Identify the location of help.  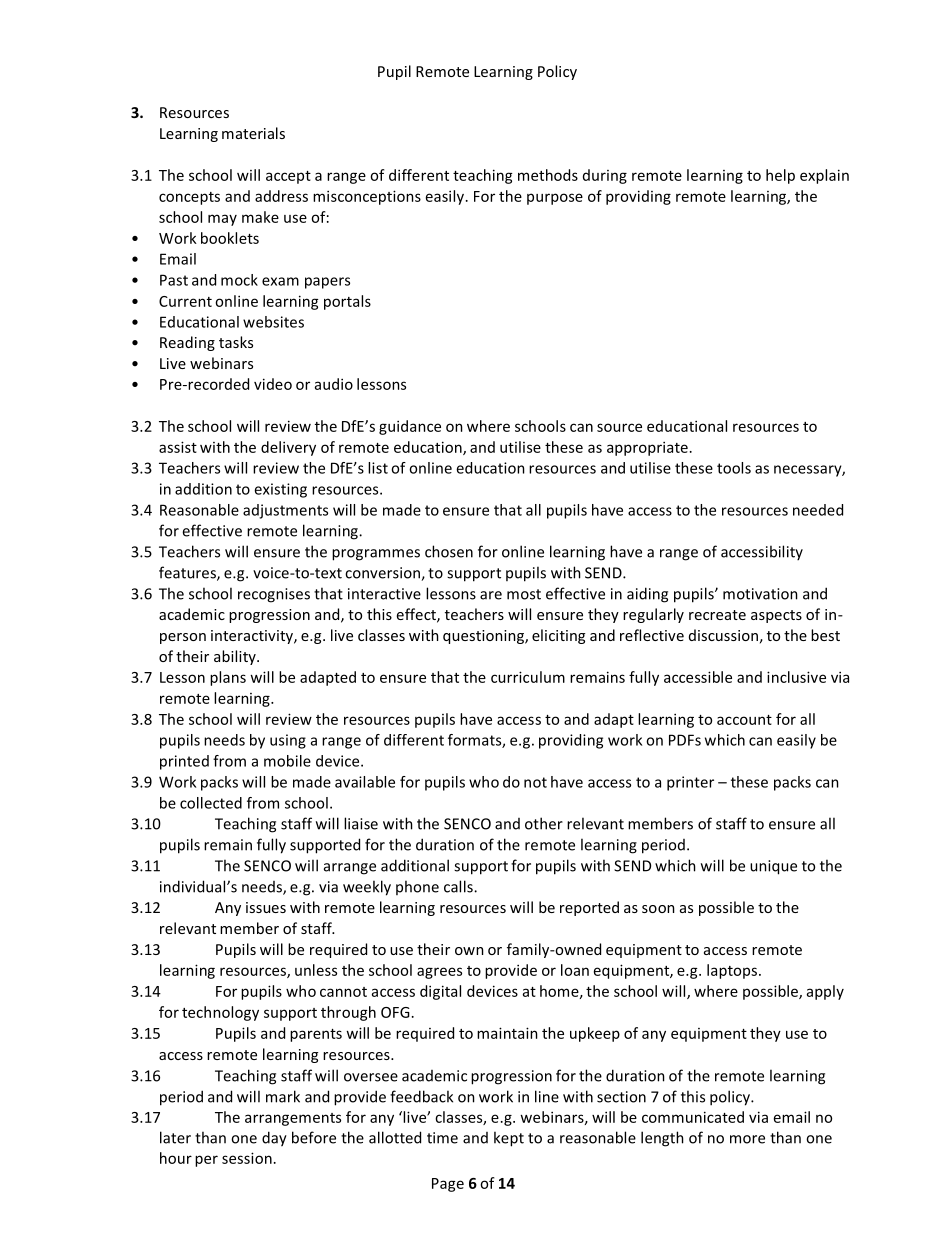
(780, 176).
